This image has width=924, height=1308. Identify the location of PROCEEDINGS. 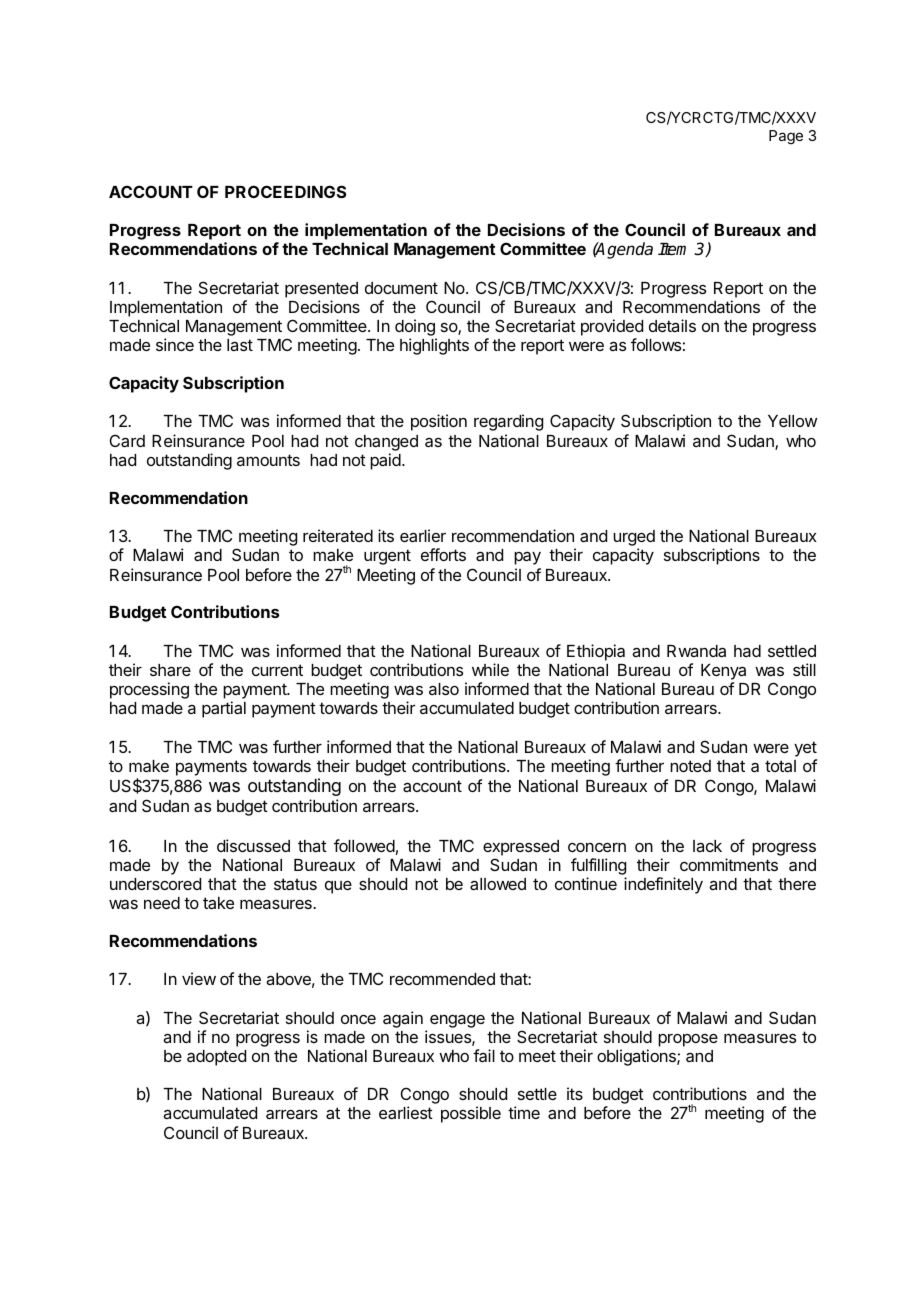
(285, 191).
